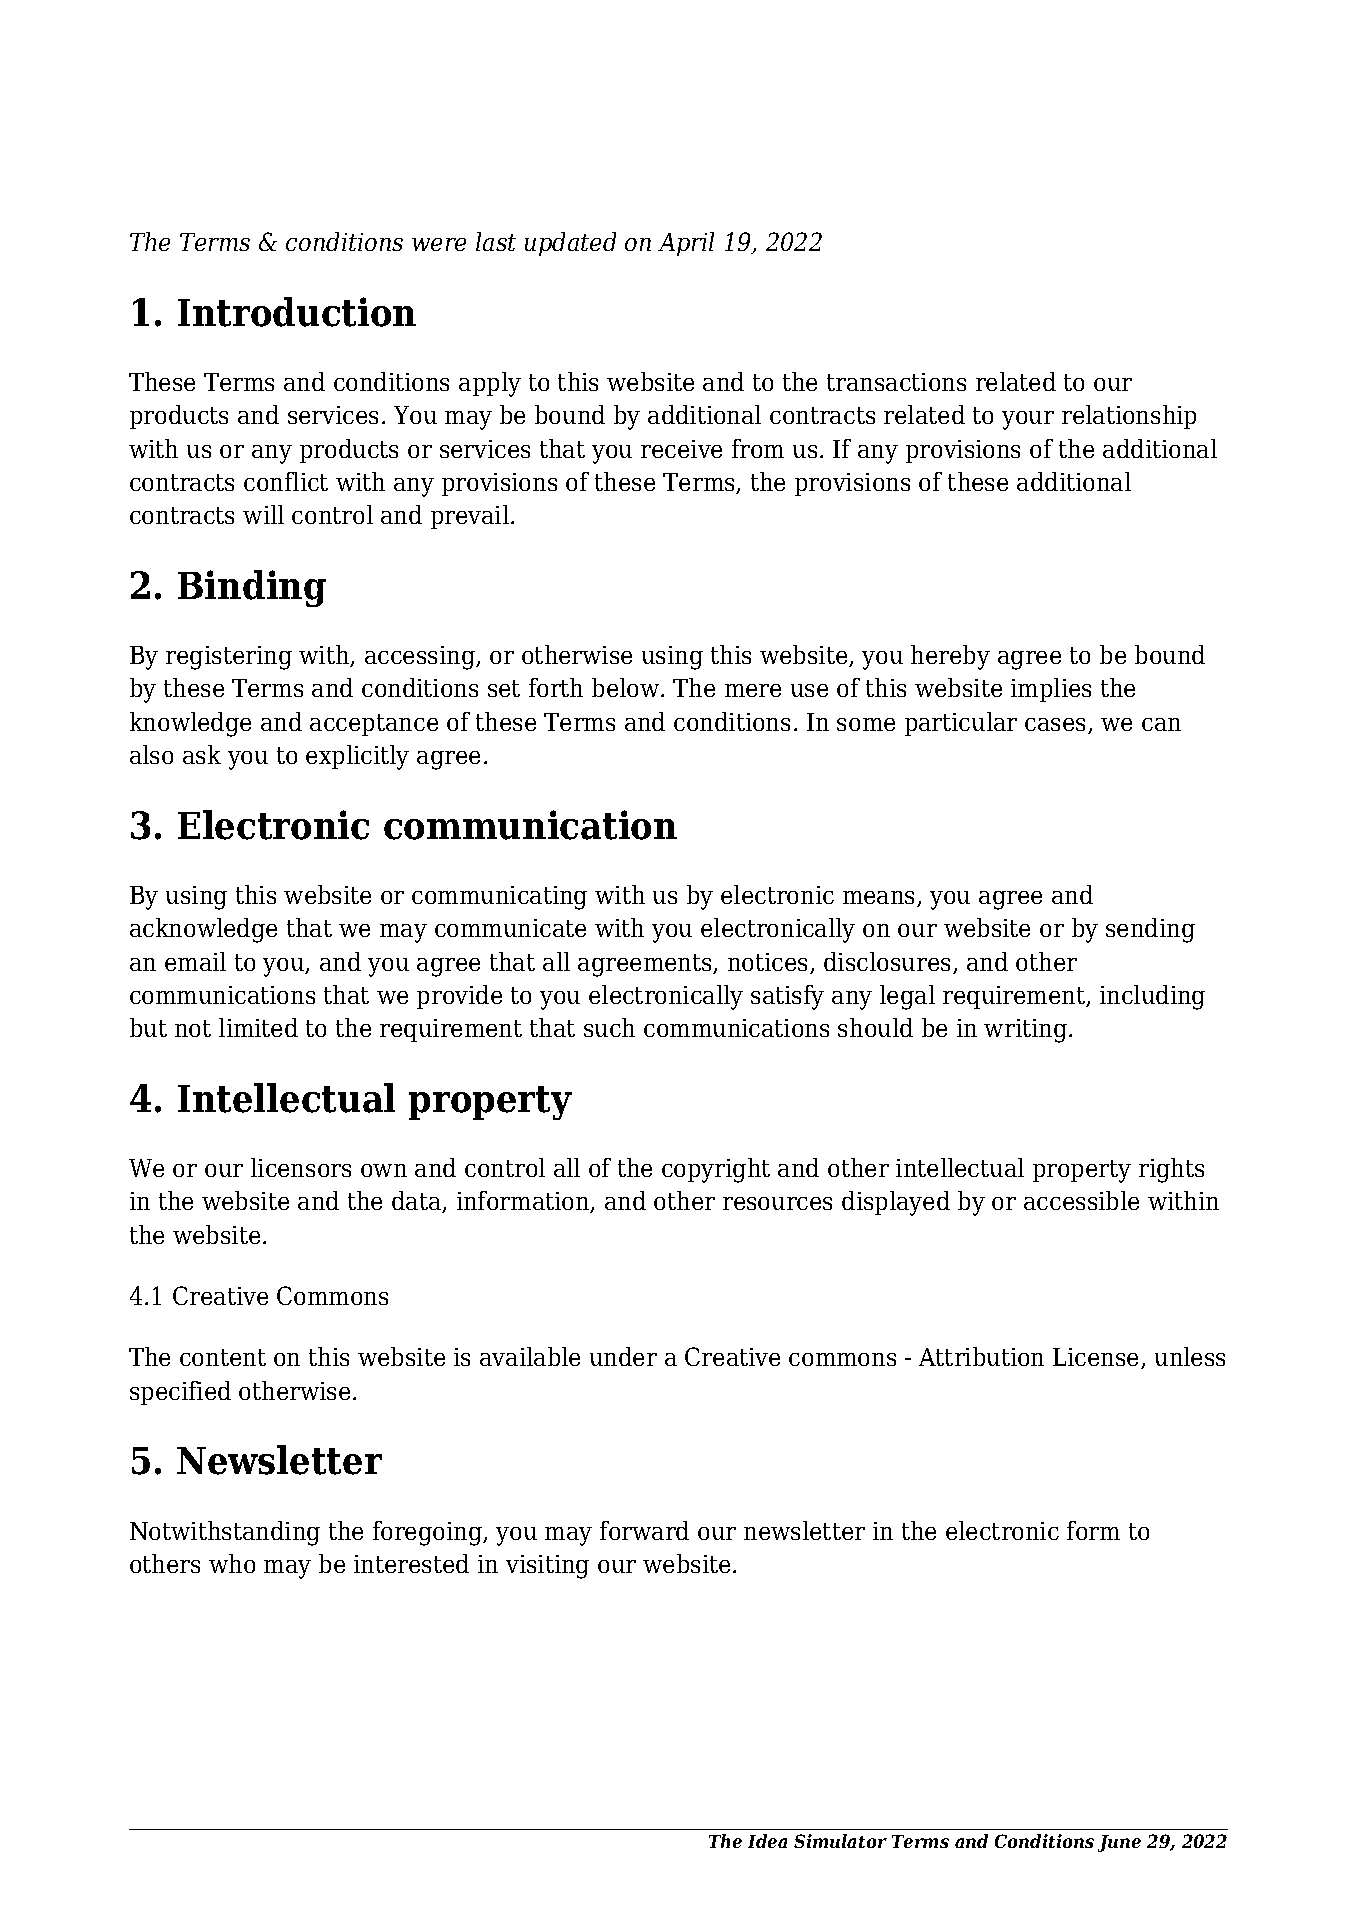  What do you see at coordinates (202, 754) in the screenshot?
I see `ask` at bounding box center [202, 754].
